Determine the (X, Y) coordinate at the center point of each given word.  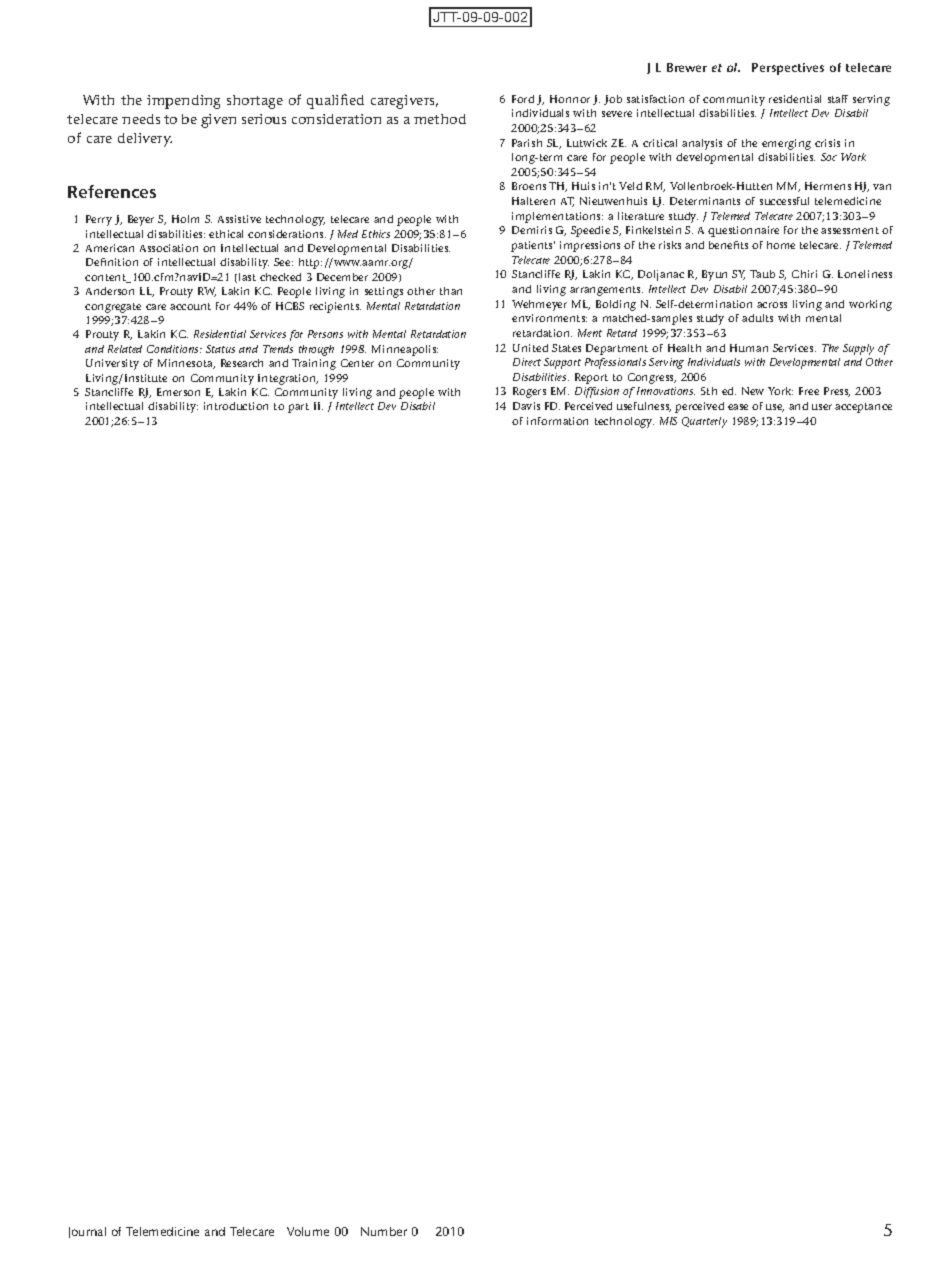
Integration (288, 379)
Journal (87, 1232)
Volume (308, 1231)
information (557, 421)
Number (384, 1231)
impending (183, 102)
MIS (668, 421)
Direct (527, 362)
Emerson (178, 392)
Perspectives (788, 69)
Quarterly (704, 422)
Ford (523, 99)
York (780, 391)
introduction (236, 406)
